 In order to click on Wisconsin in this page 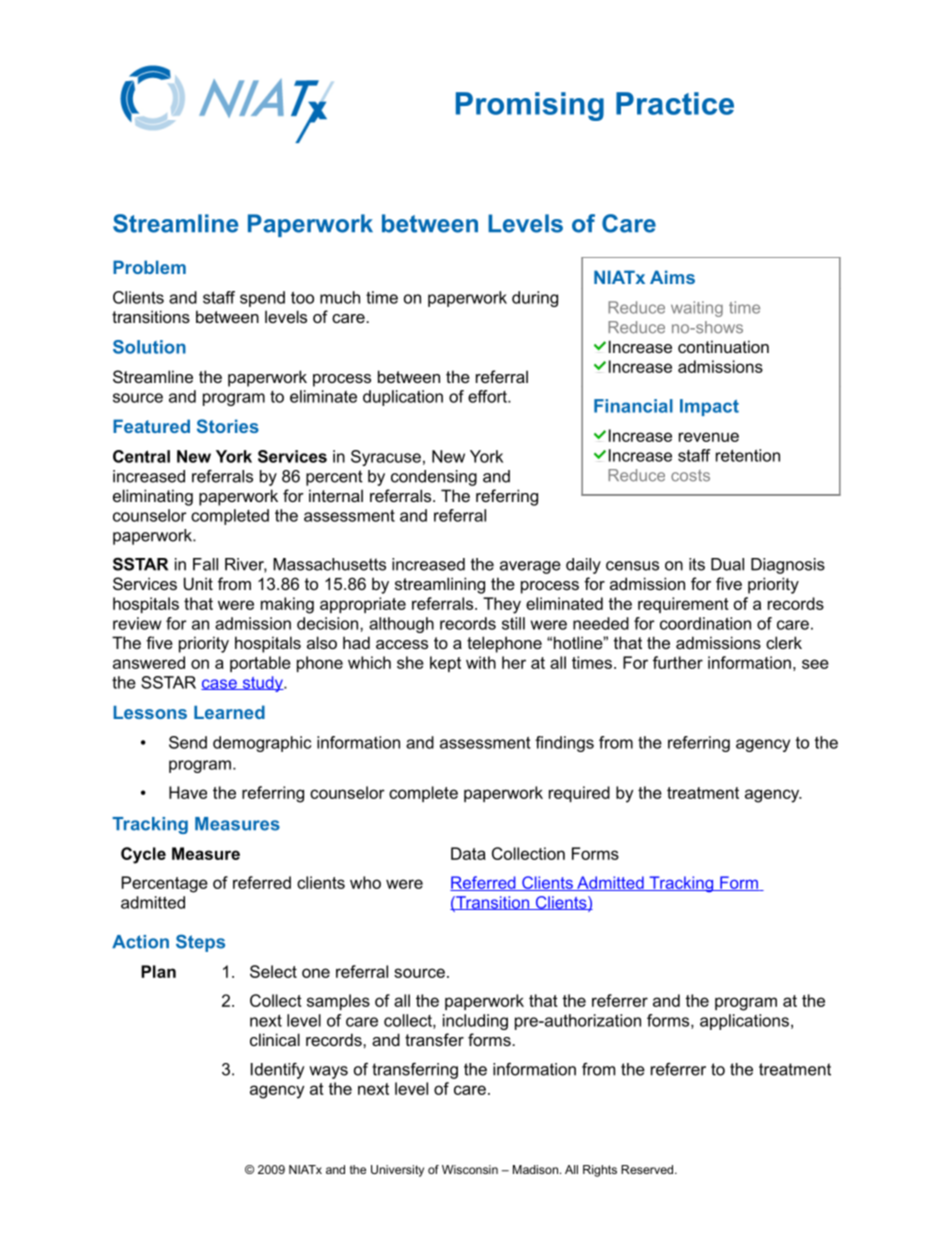, I will do `click(470, 1169)`.
